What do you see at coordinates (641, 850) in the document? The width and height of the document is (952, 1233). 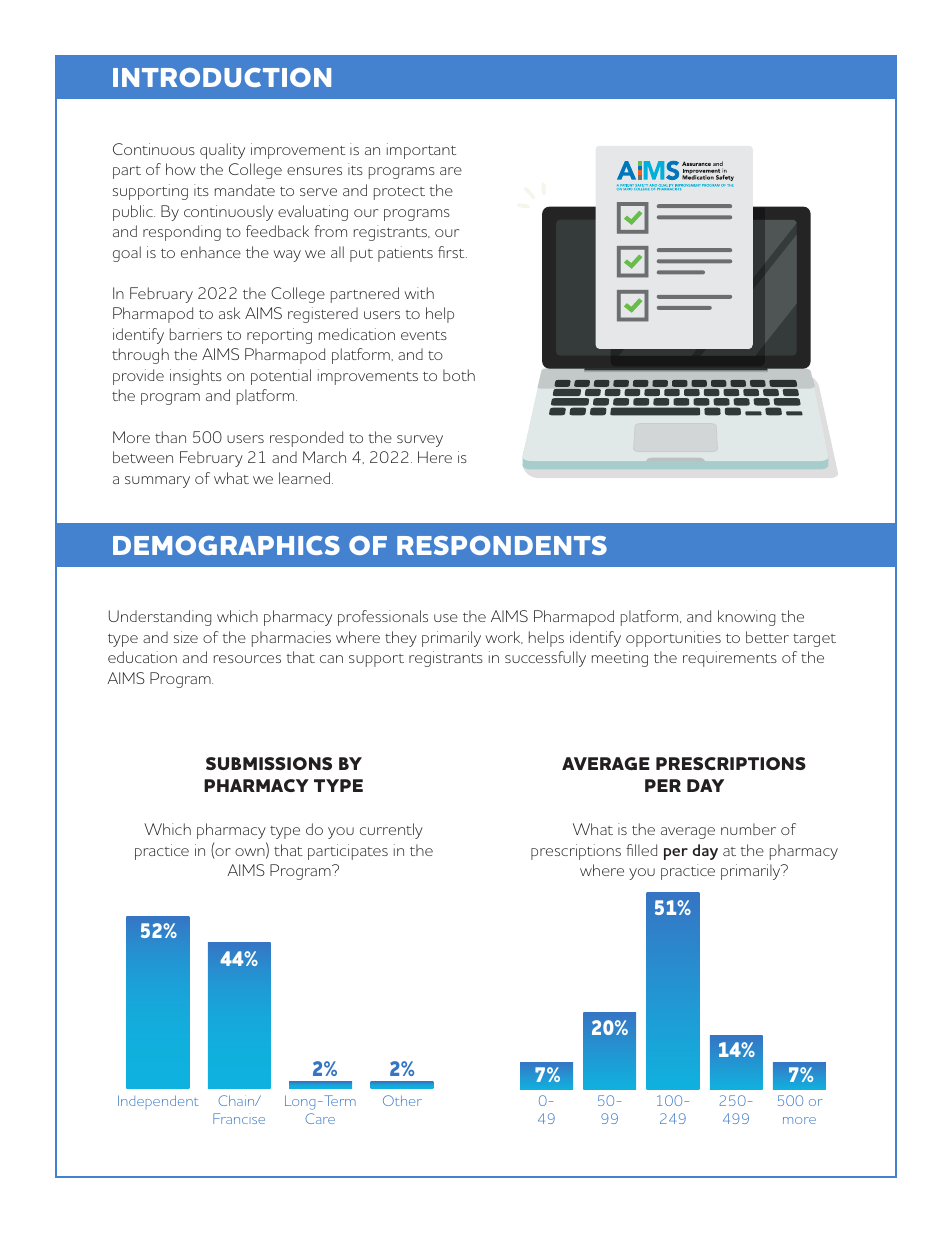 I see `filled` at bounding box center [641, 850].
